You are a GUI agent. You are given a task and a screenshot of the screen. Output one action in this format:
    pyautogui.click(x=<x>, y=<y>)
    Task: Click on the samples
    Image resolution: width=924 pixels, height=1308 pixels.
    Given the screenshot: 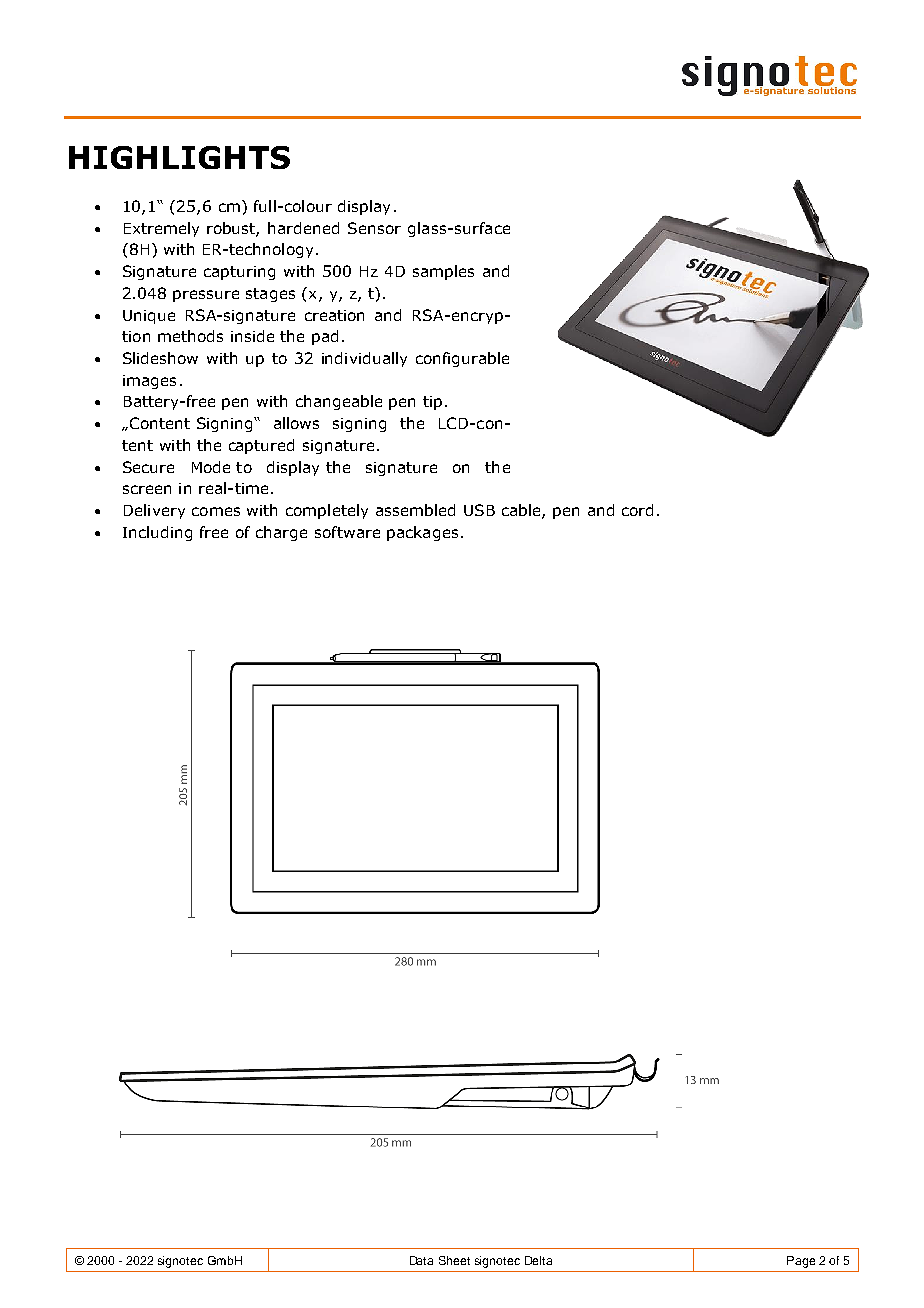 What is the action you would take?
    pyautogui.click(x=443, y=272)
